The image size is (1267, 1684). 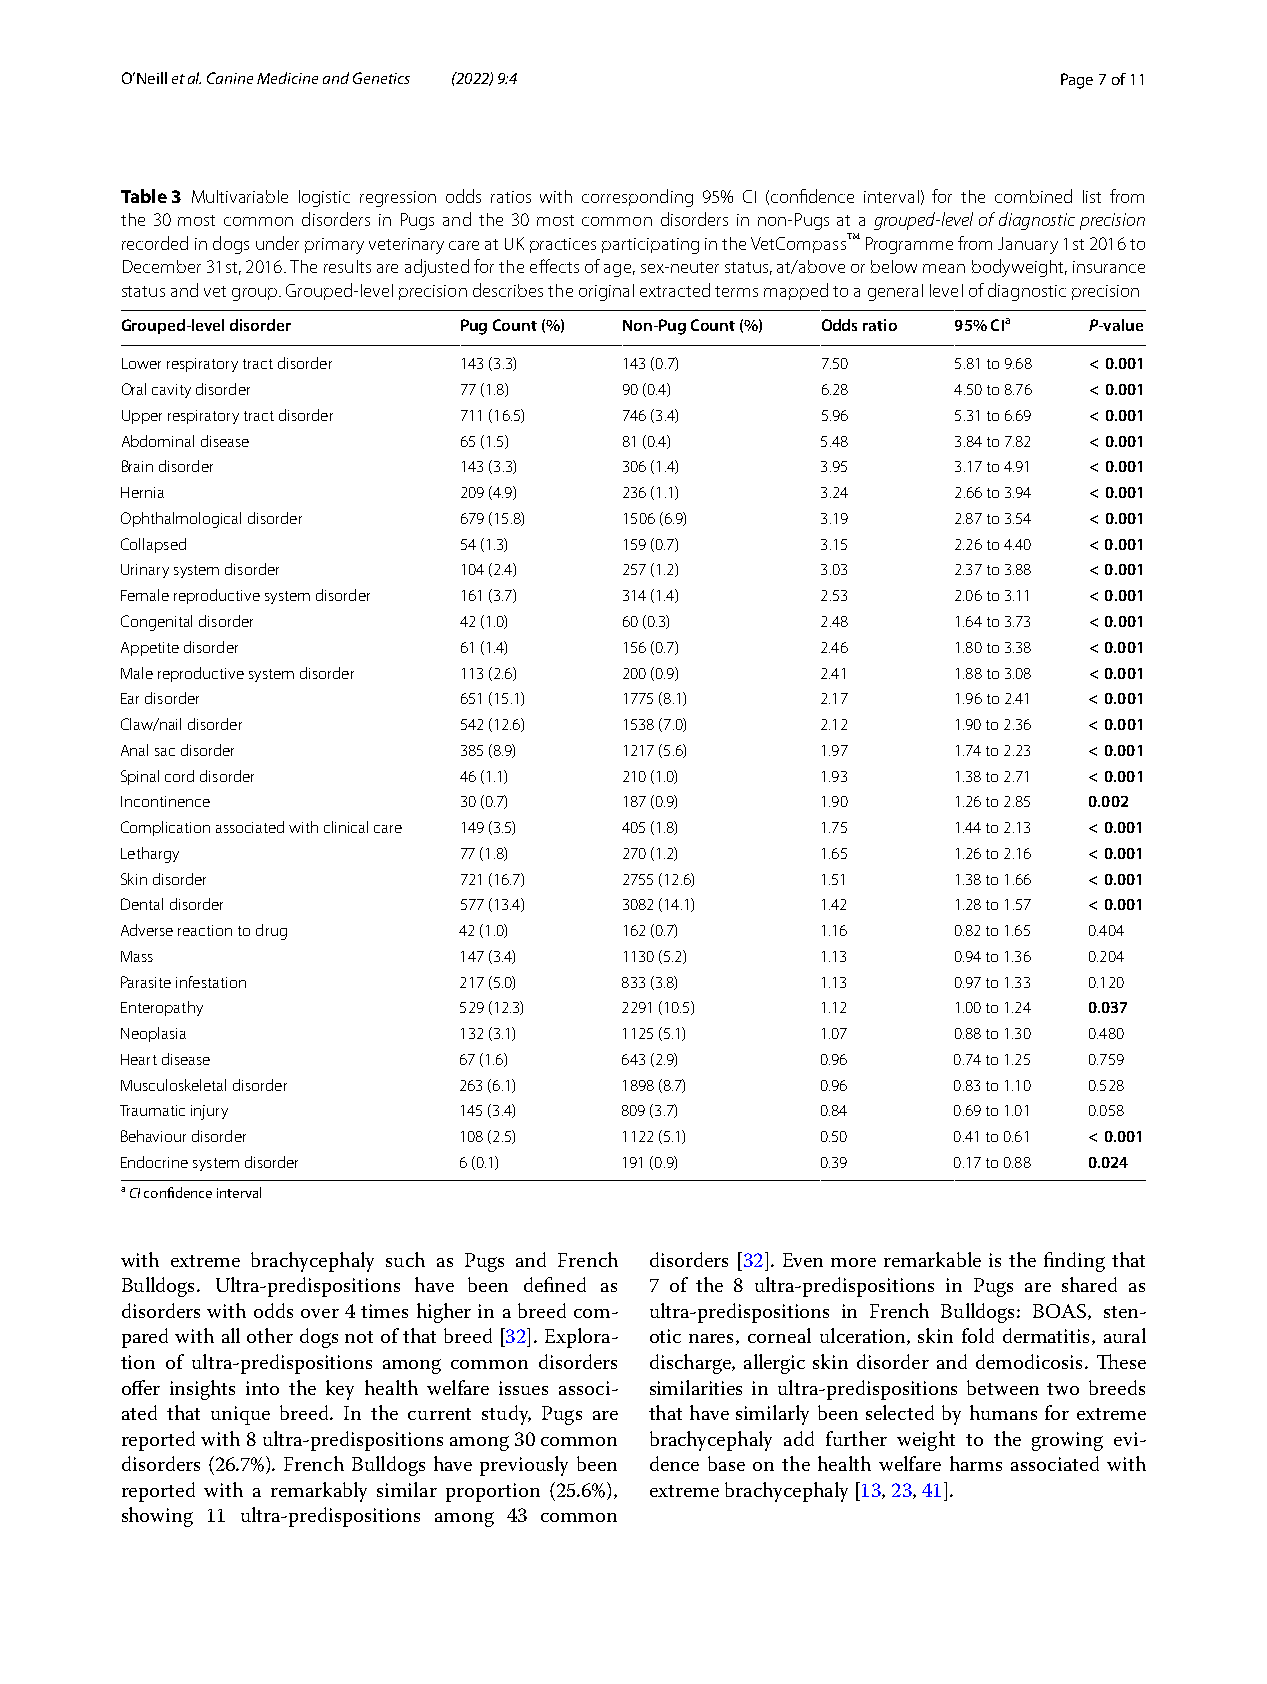 What do you see at coordinates (230, 78) in the screenshot?
I see `Canine` at bounding box center [230, 78].
